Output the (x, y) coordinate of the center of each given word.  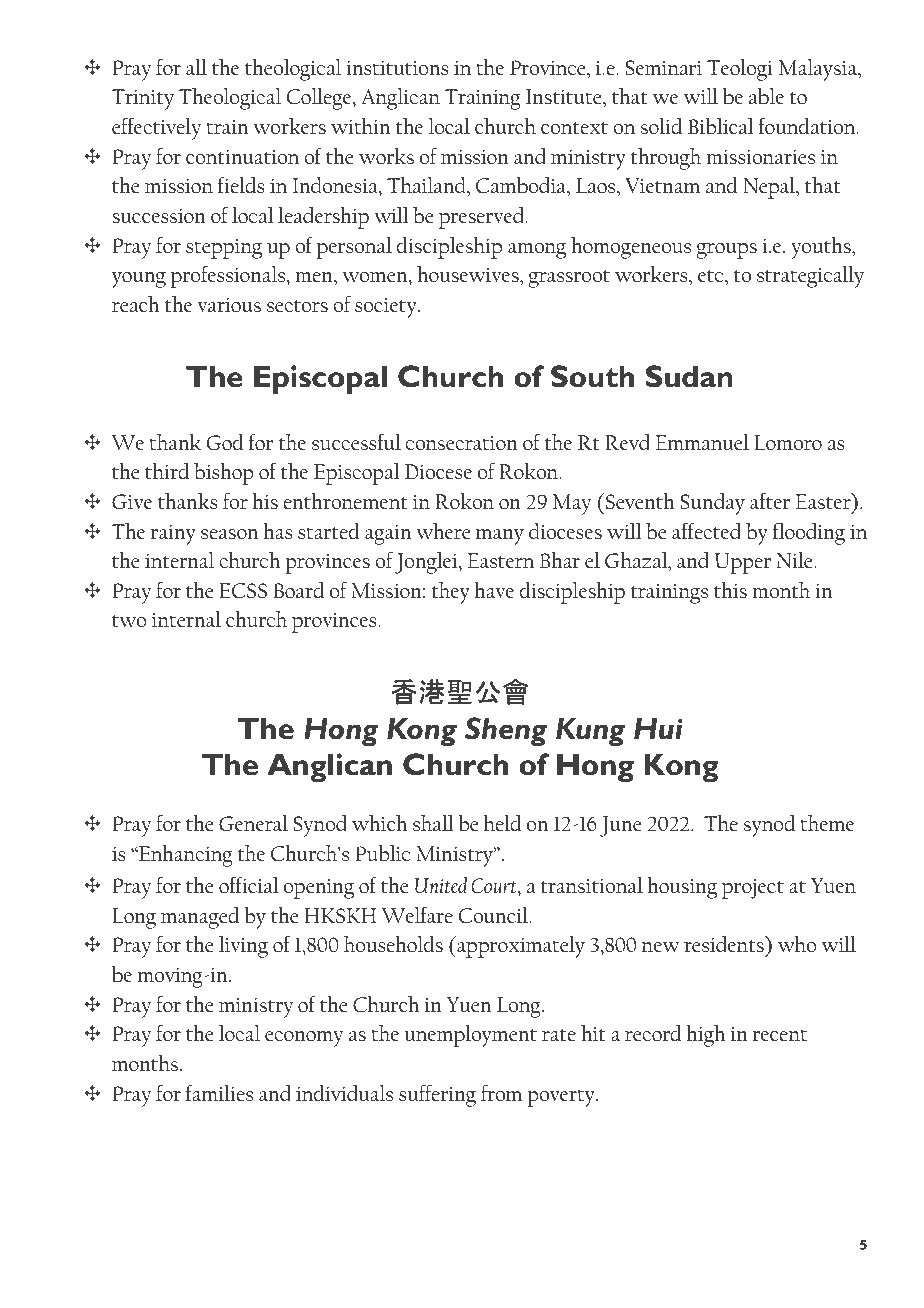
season (230, 534)
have (494, 590)
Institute (565, 96)
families (219, 1093)
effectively (157, 129)
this (730, 590)
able (766, 96)
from (501, 1093)
